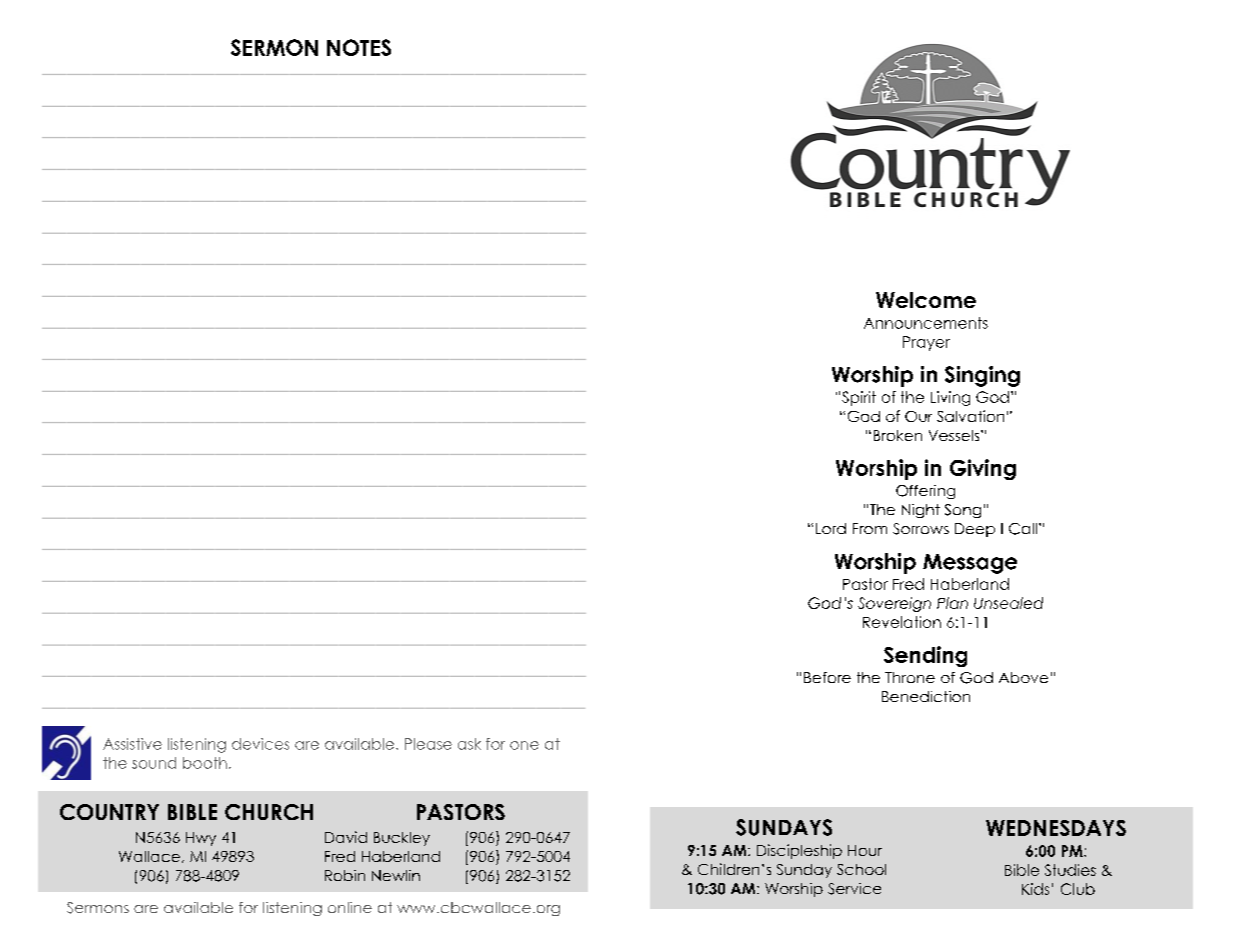  Describe the element at coordinates (926, 323) in the screenshot. I see `Announcements` at that location.
